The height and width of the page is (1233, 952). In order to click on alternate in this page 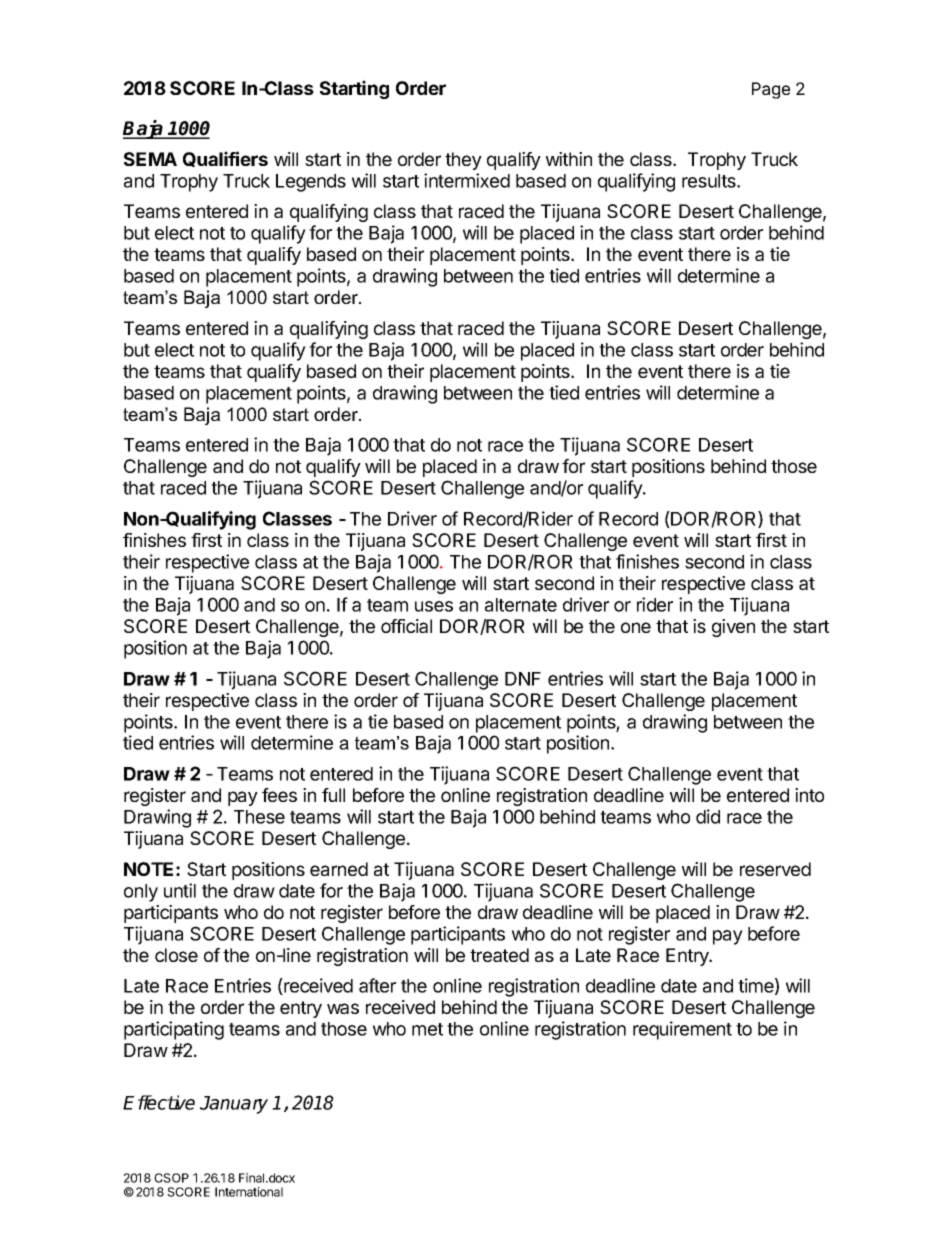, I will do `click(521, 605)`.
